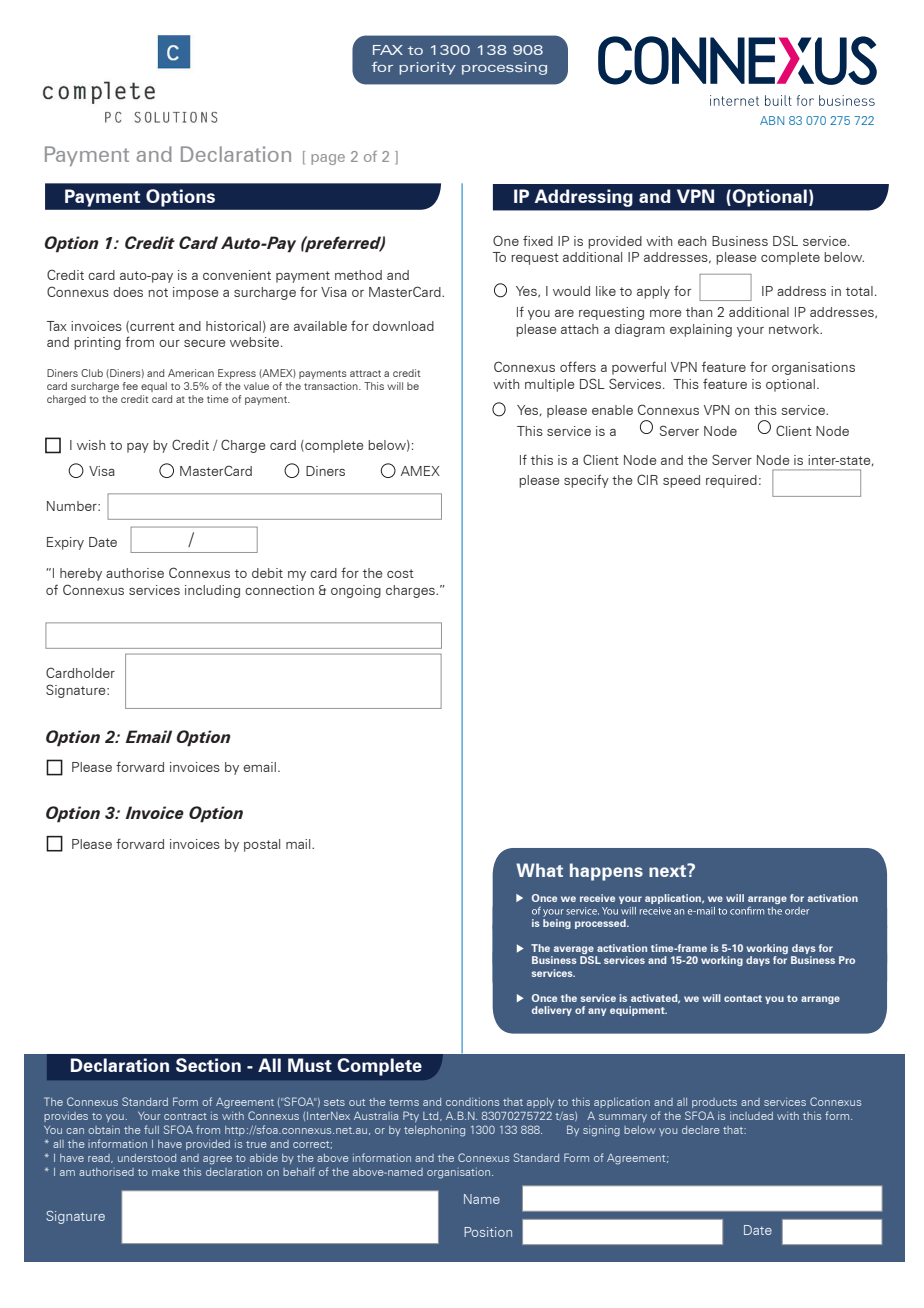  I want to click on make, so click(166, 1172).
